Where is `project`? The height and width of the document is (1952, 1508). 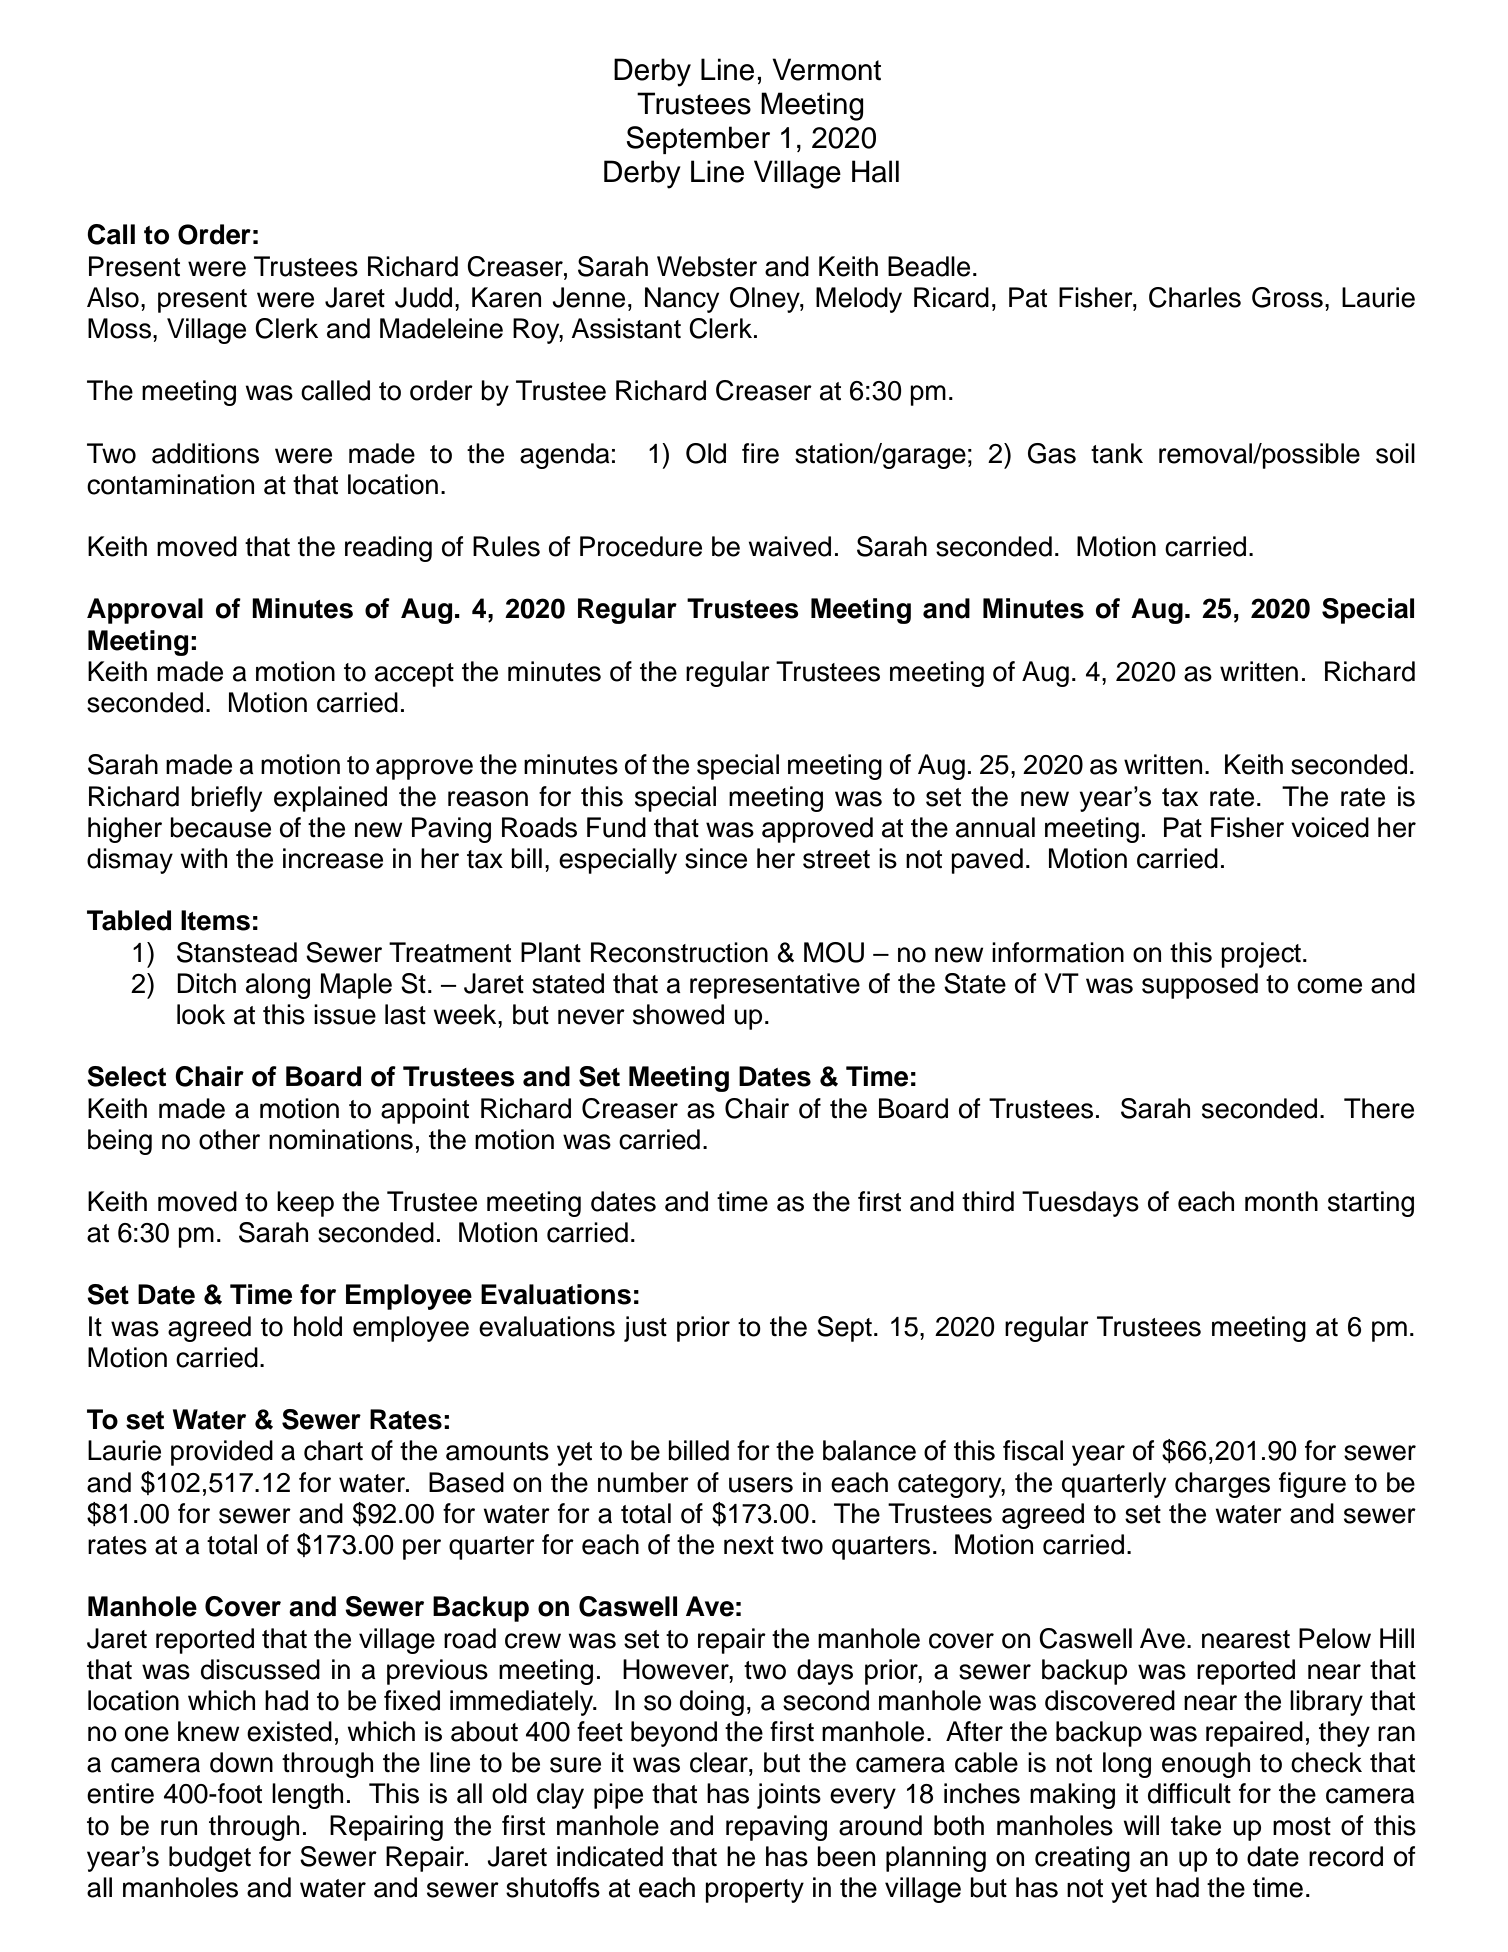
project is located at coordinates (1261, 955).
